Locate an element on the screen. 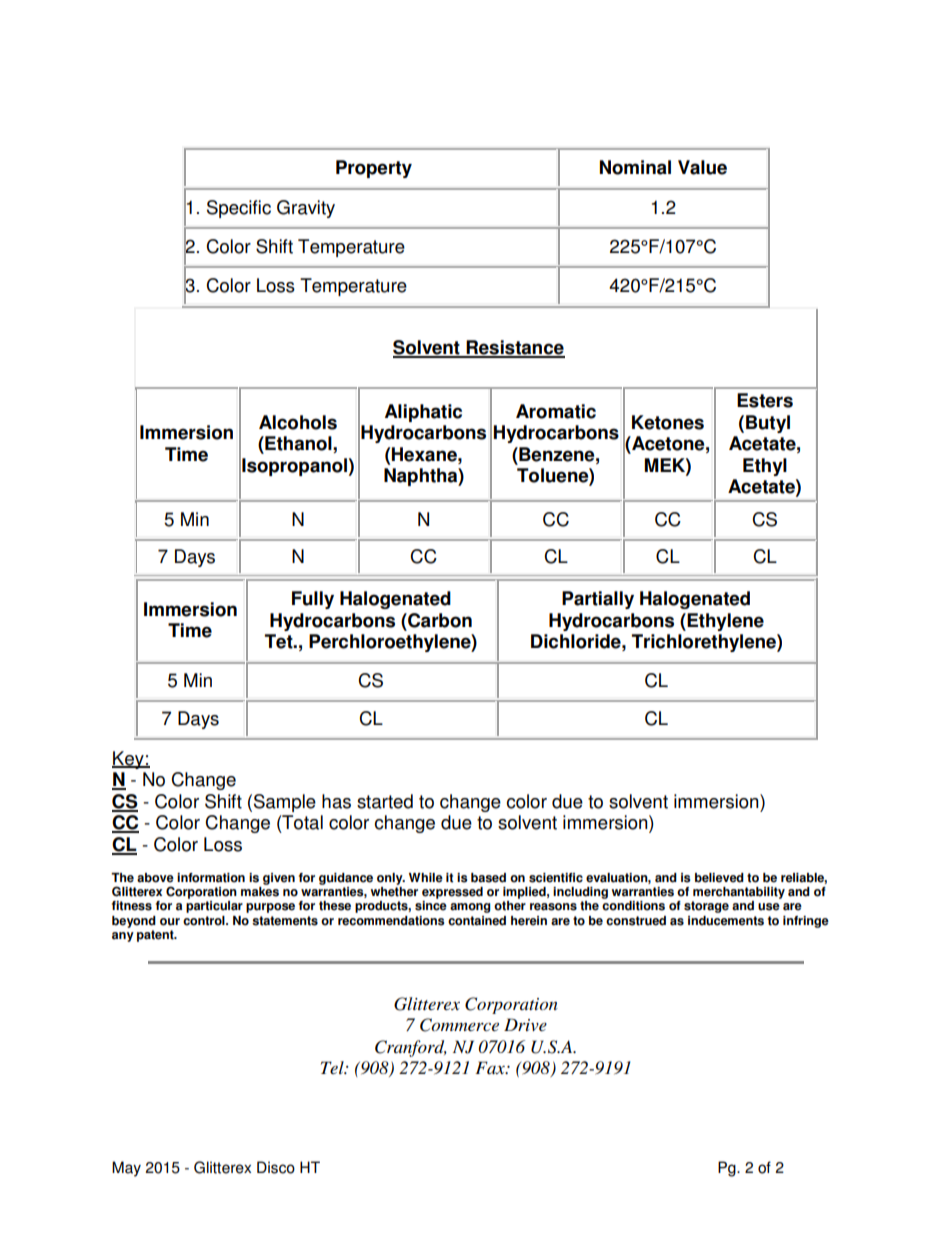 This screenshot has height=1233, width=952. Specific is located at coordinates (239, 209).
